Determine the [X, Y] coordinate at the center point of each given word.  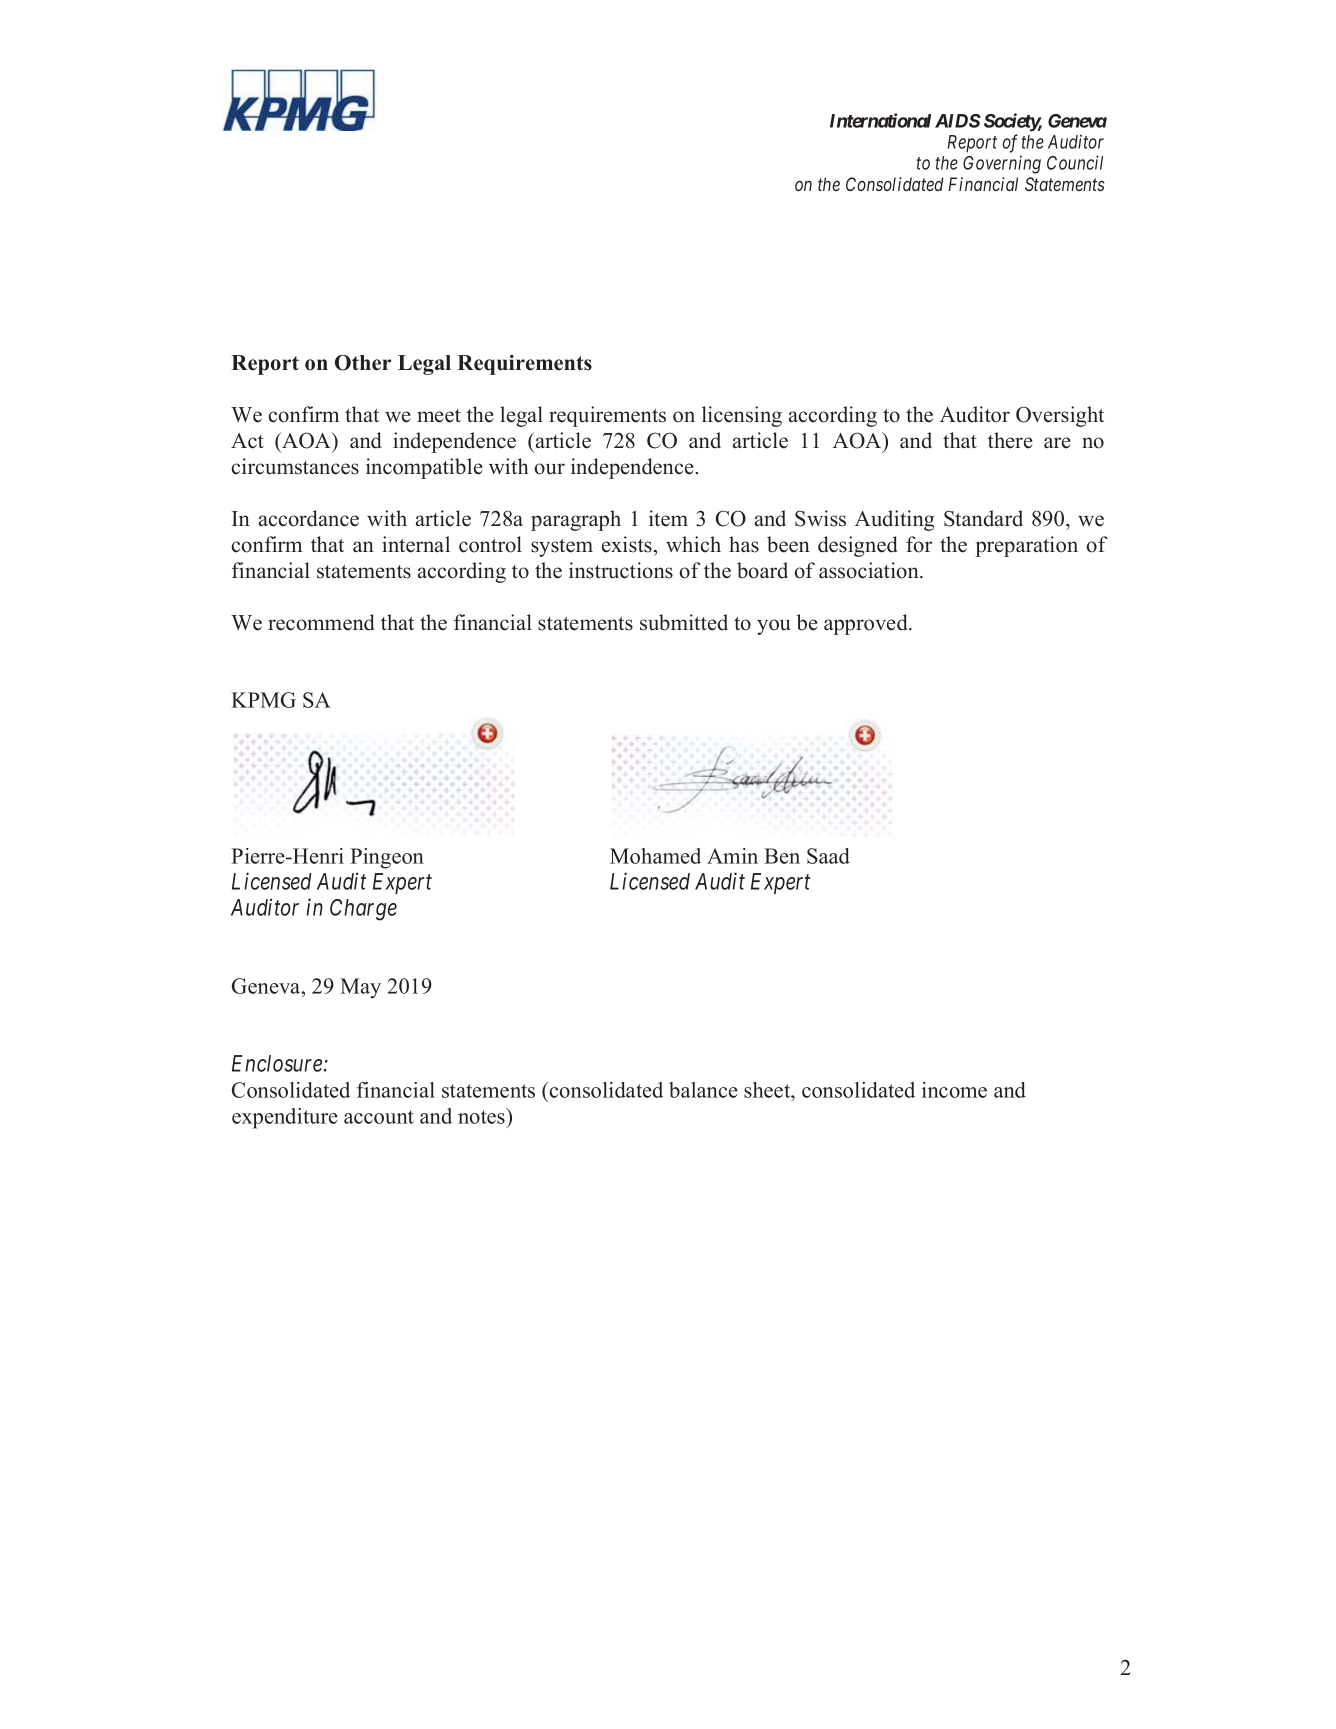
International [880, 120]
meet [439, 416]
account [379, 1117]
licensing [742, 416]
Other [363, 363]
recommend [321, 622]
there [1010, 440]
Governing [1002, 165]
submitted [684, 622]
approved [867, 624]
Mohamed [655, 856]
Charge [363, 910]
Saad [828, 856]
